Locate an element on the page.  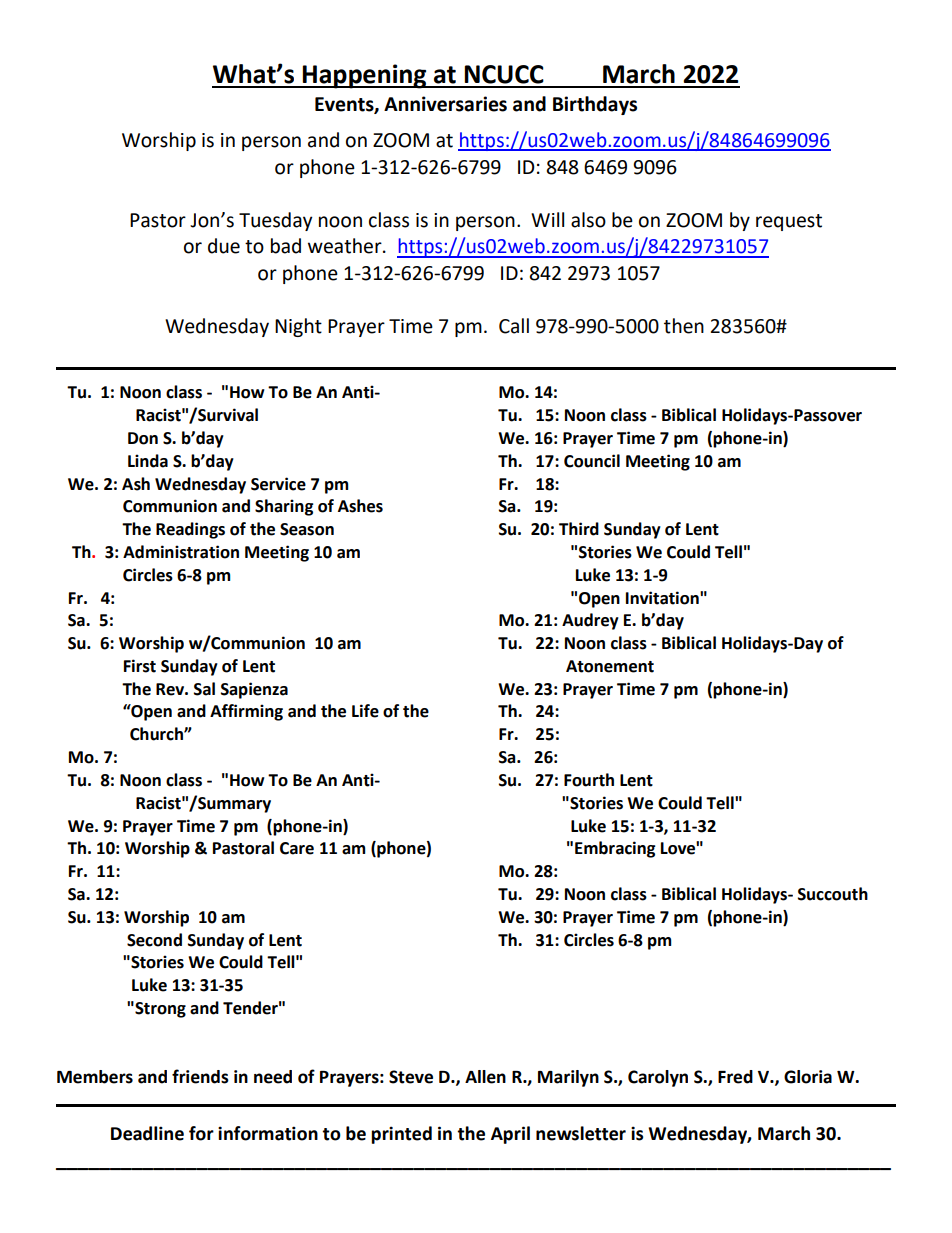
Tuesday is located at coordinates (276, 221).
